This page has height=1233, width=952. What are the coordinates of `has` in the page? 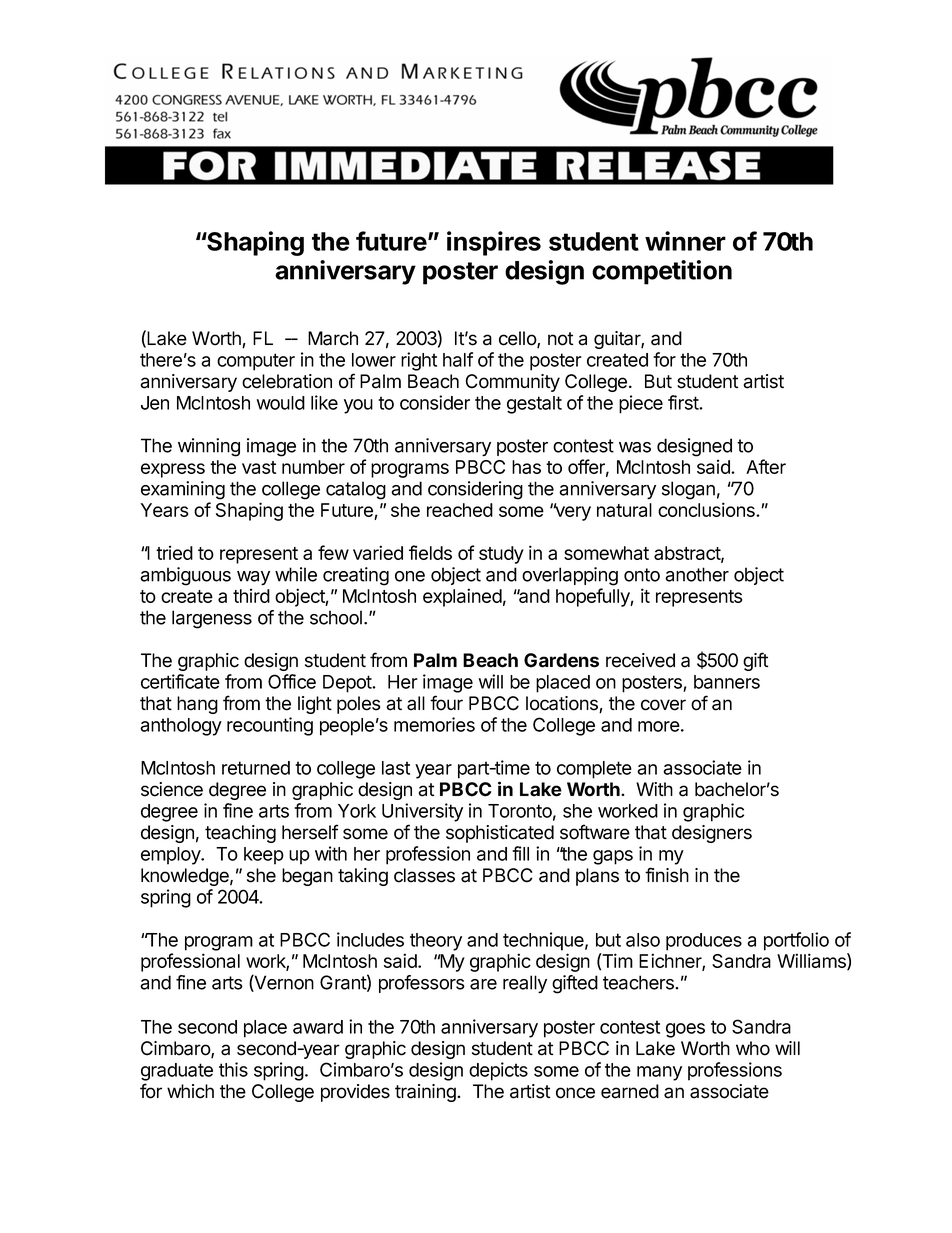 It's located at (526, 467).
